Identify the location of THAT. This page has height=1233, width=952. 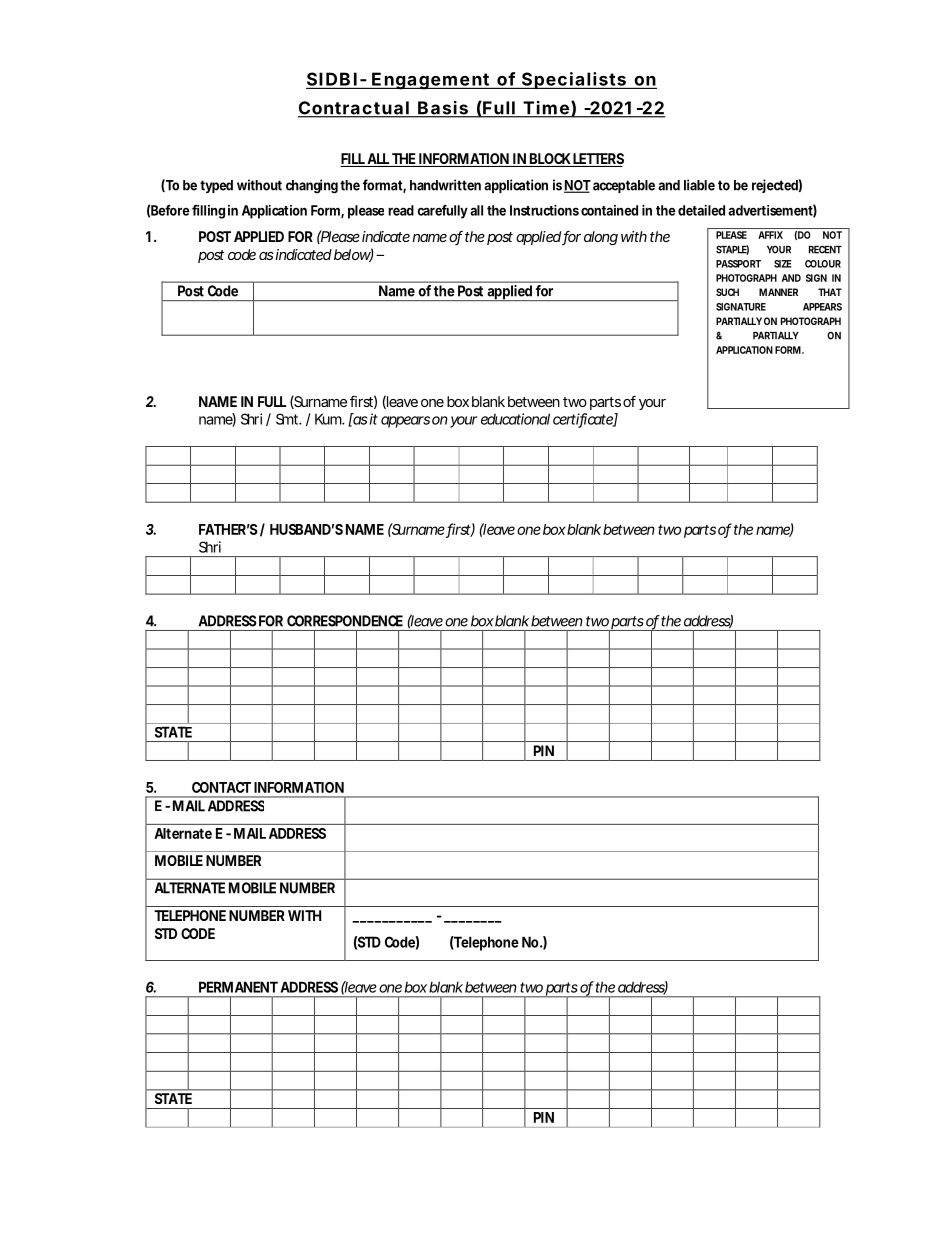
(830, 292).
